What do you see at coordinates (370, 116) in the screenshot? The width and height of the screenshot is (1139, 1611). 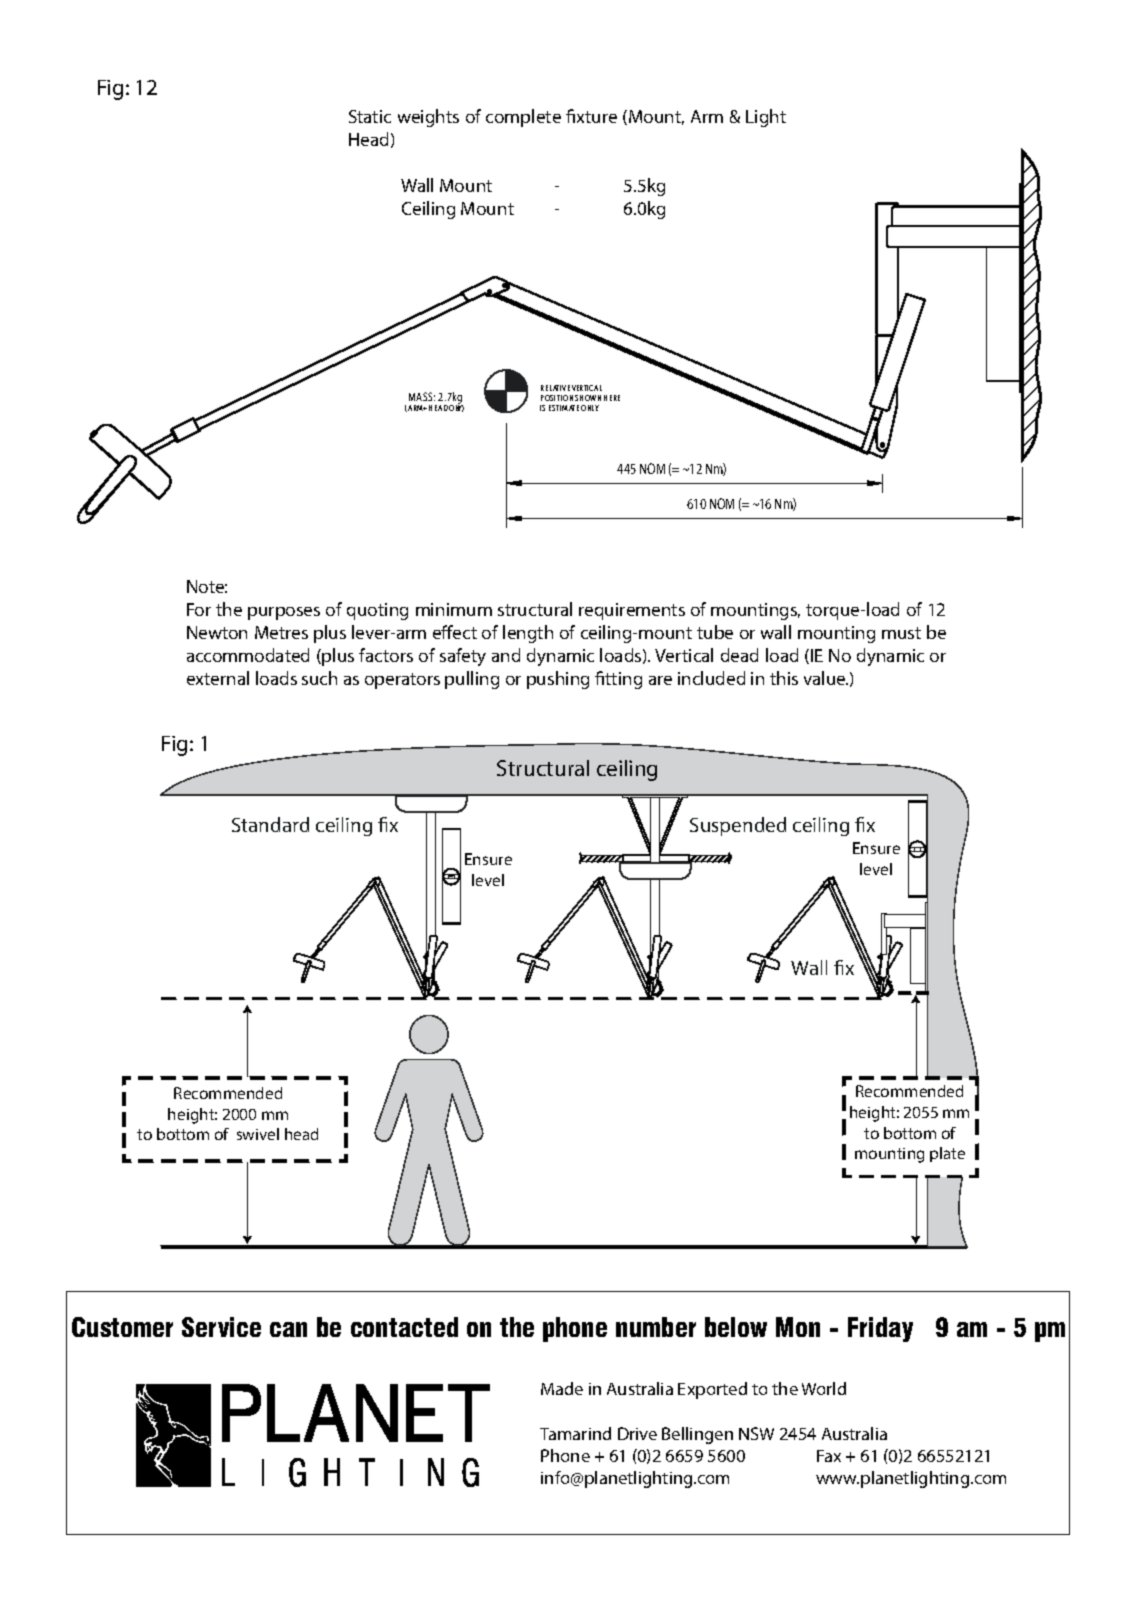 I see `Static` at bounding box center [370, 116].
